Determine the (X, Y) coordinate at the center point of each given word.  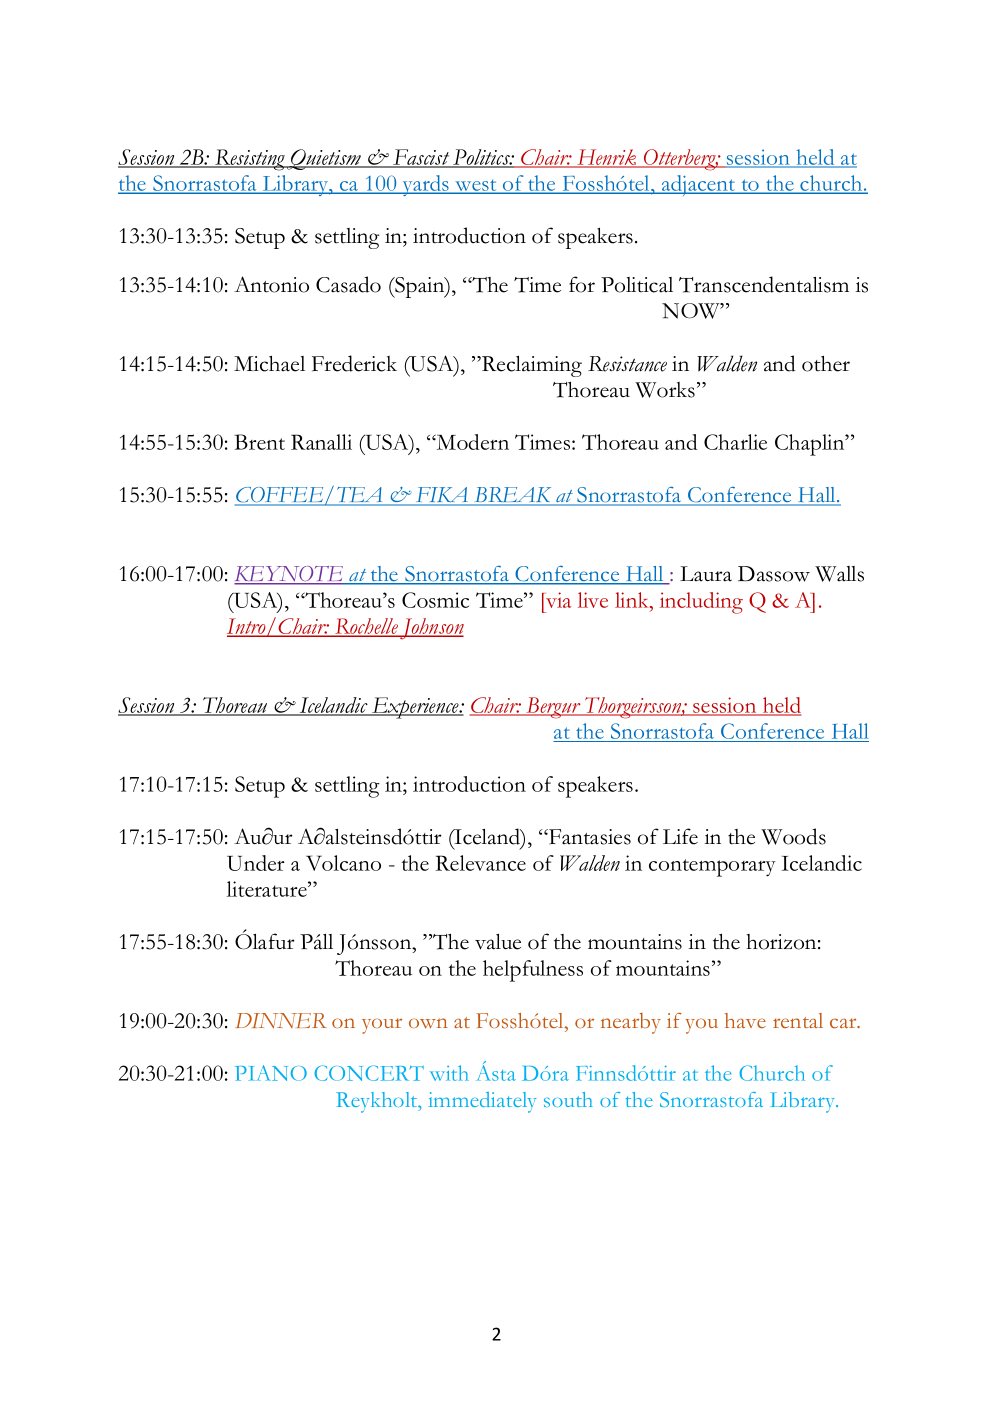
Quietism (325, 159)
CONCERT (369, 1073)
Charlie (735, 442)
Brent (259, 442)
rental (798, 1020)
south (568, 1099)
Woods (793, 836)
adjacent (698, 185)
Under (255, 863)
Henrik (607, 158)
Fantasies (589, 837)
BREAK (513, 496)
